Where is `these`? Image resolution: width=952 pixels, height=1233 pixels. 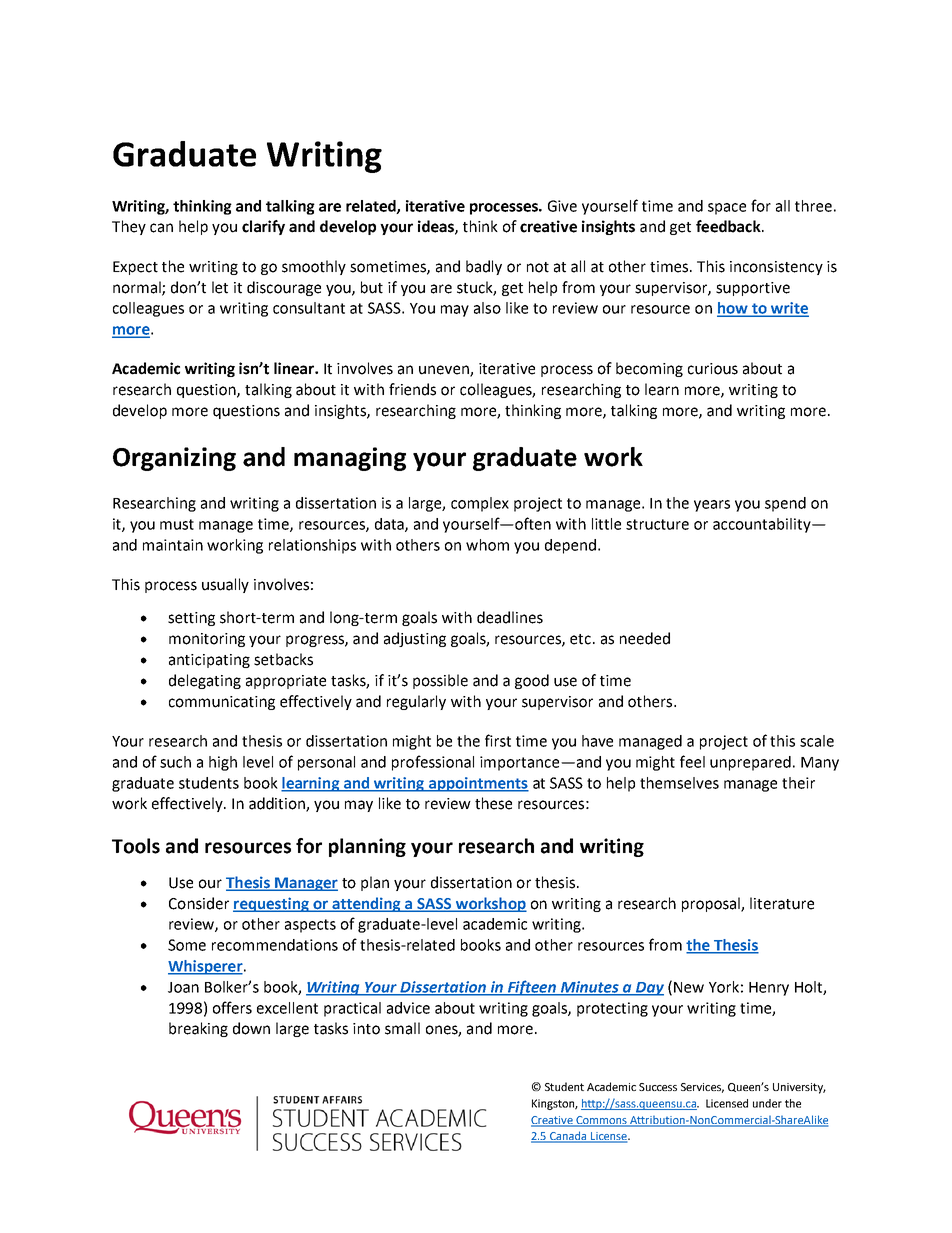
these is located at coordinates (493, 803).
